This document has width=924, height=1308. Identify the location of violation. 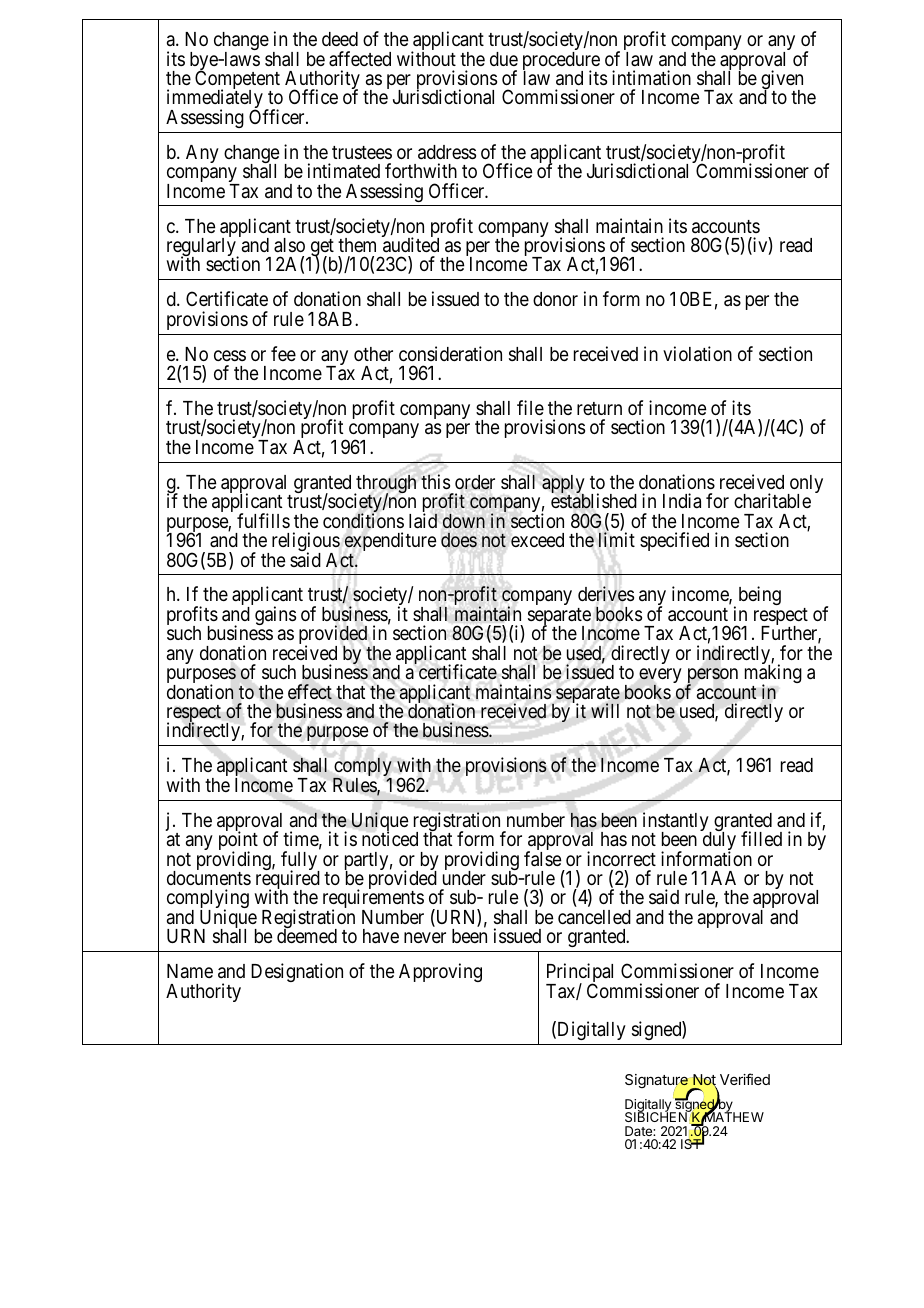
(697, 353).
